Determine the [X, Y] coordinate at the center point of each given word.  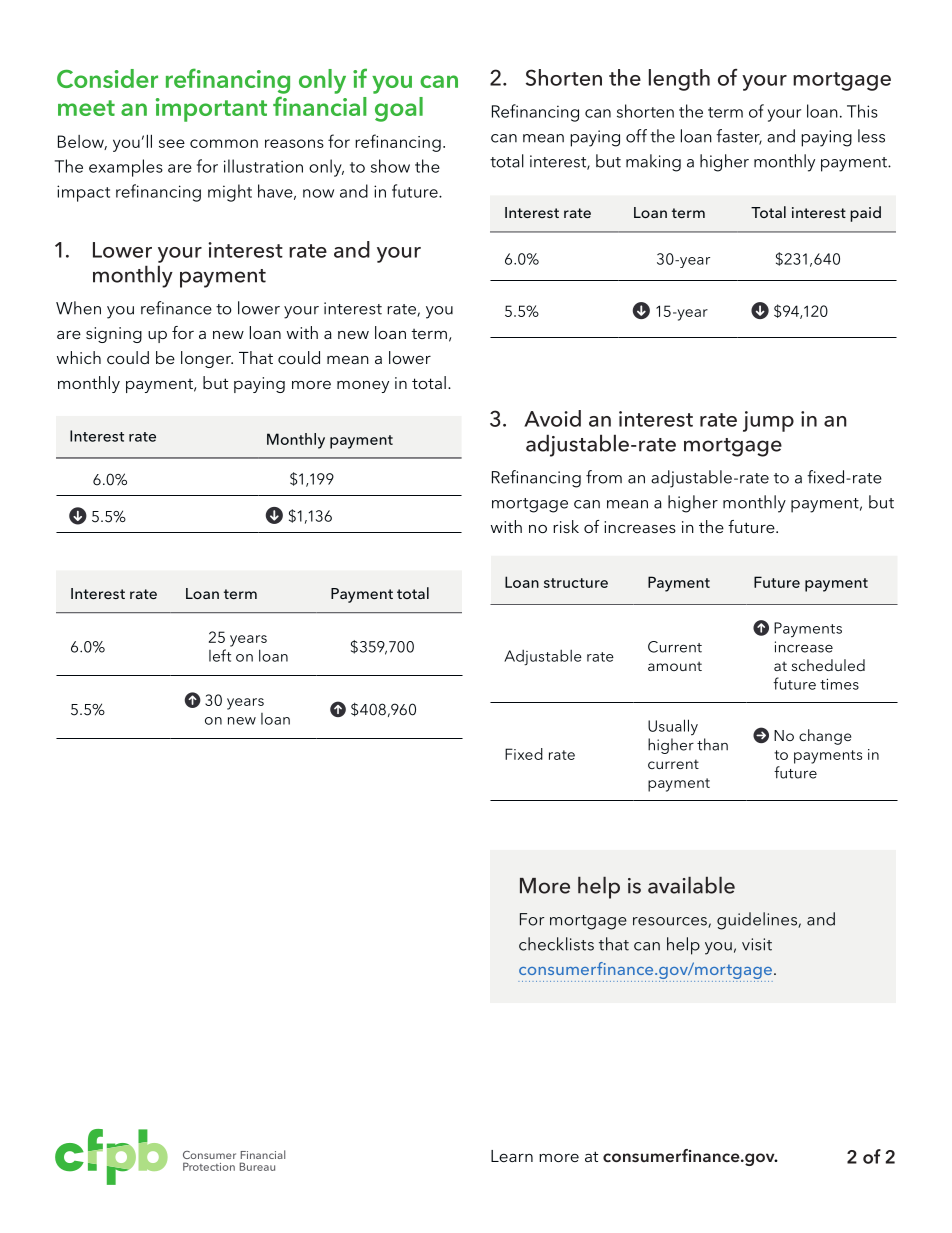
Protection [209, 1166]
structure [576, 583]
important [211, 110]
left [220, 655]
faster [739, 137]
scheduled [828, 665]
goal [399, 109]
